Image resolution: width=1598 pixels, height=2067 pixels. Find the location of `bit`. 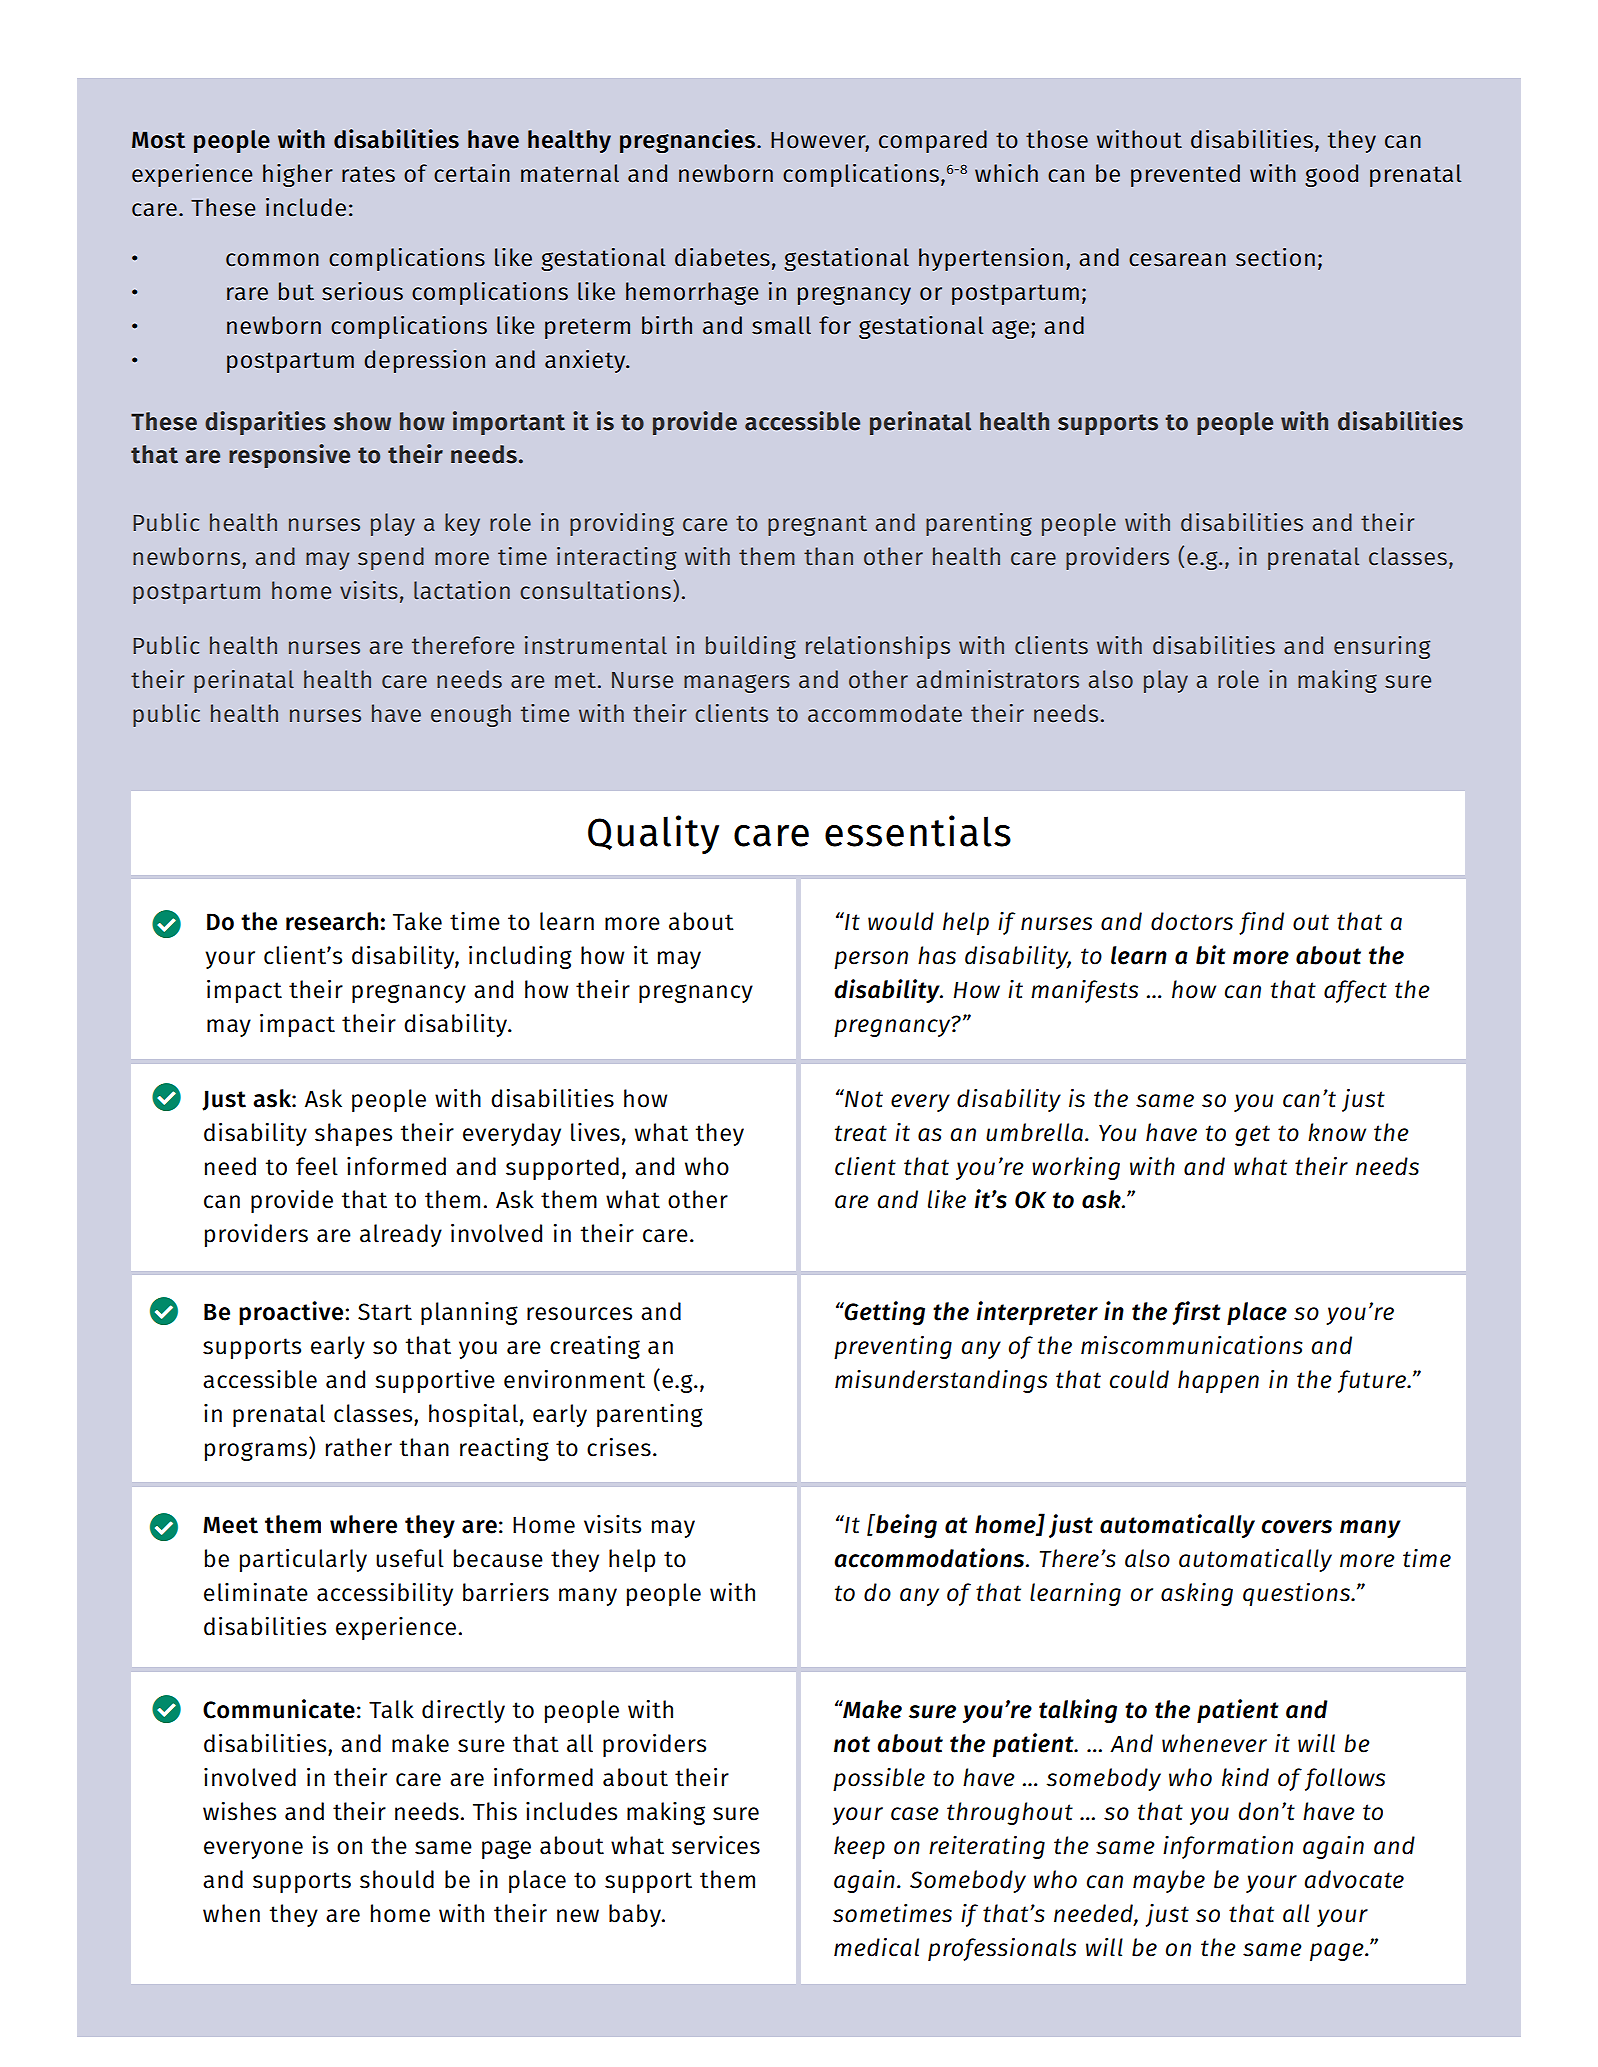

bit is located at coordinates (1211, 955).
